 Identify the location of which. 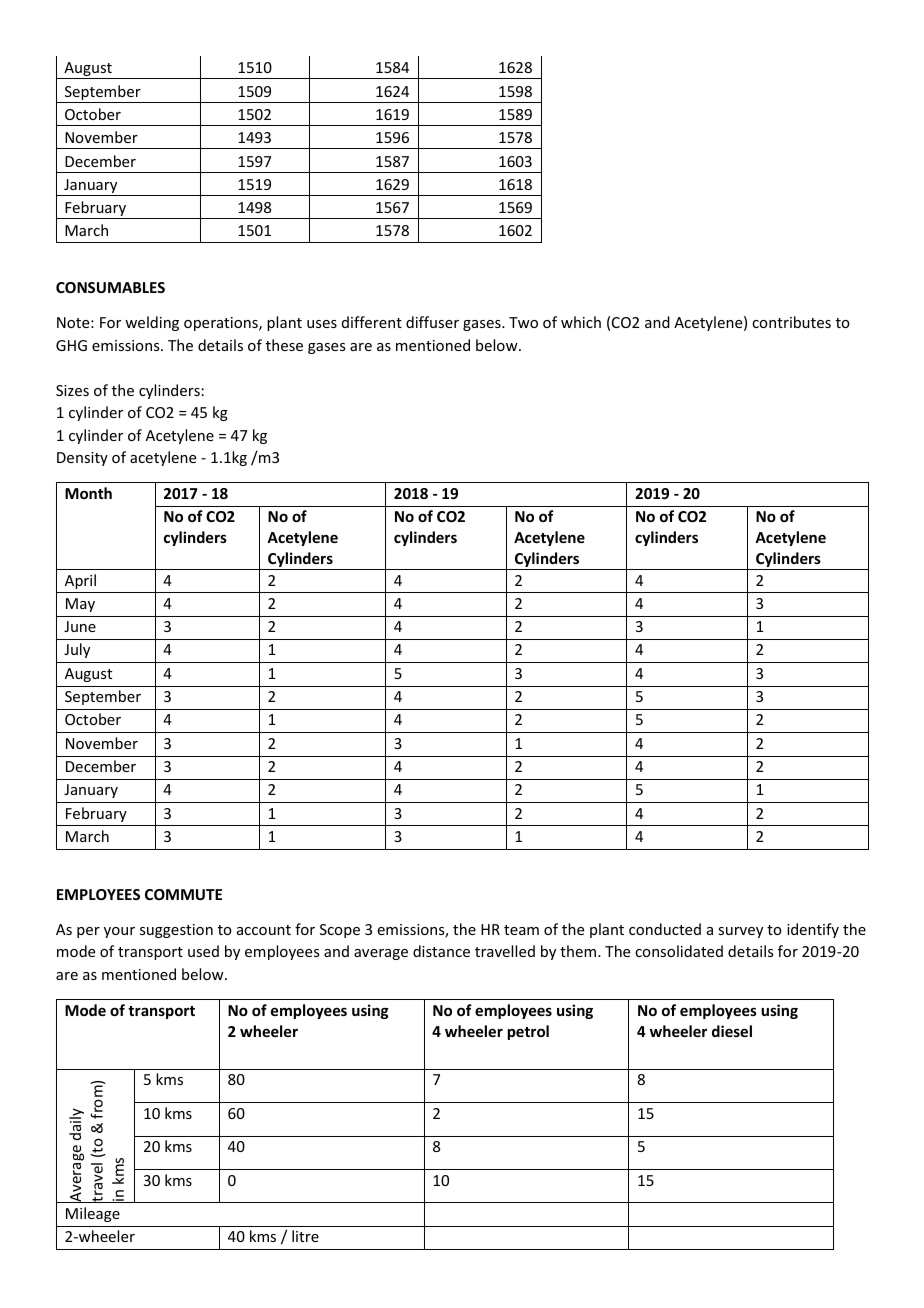
(581, 322).
